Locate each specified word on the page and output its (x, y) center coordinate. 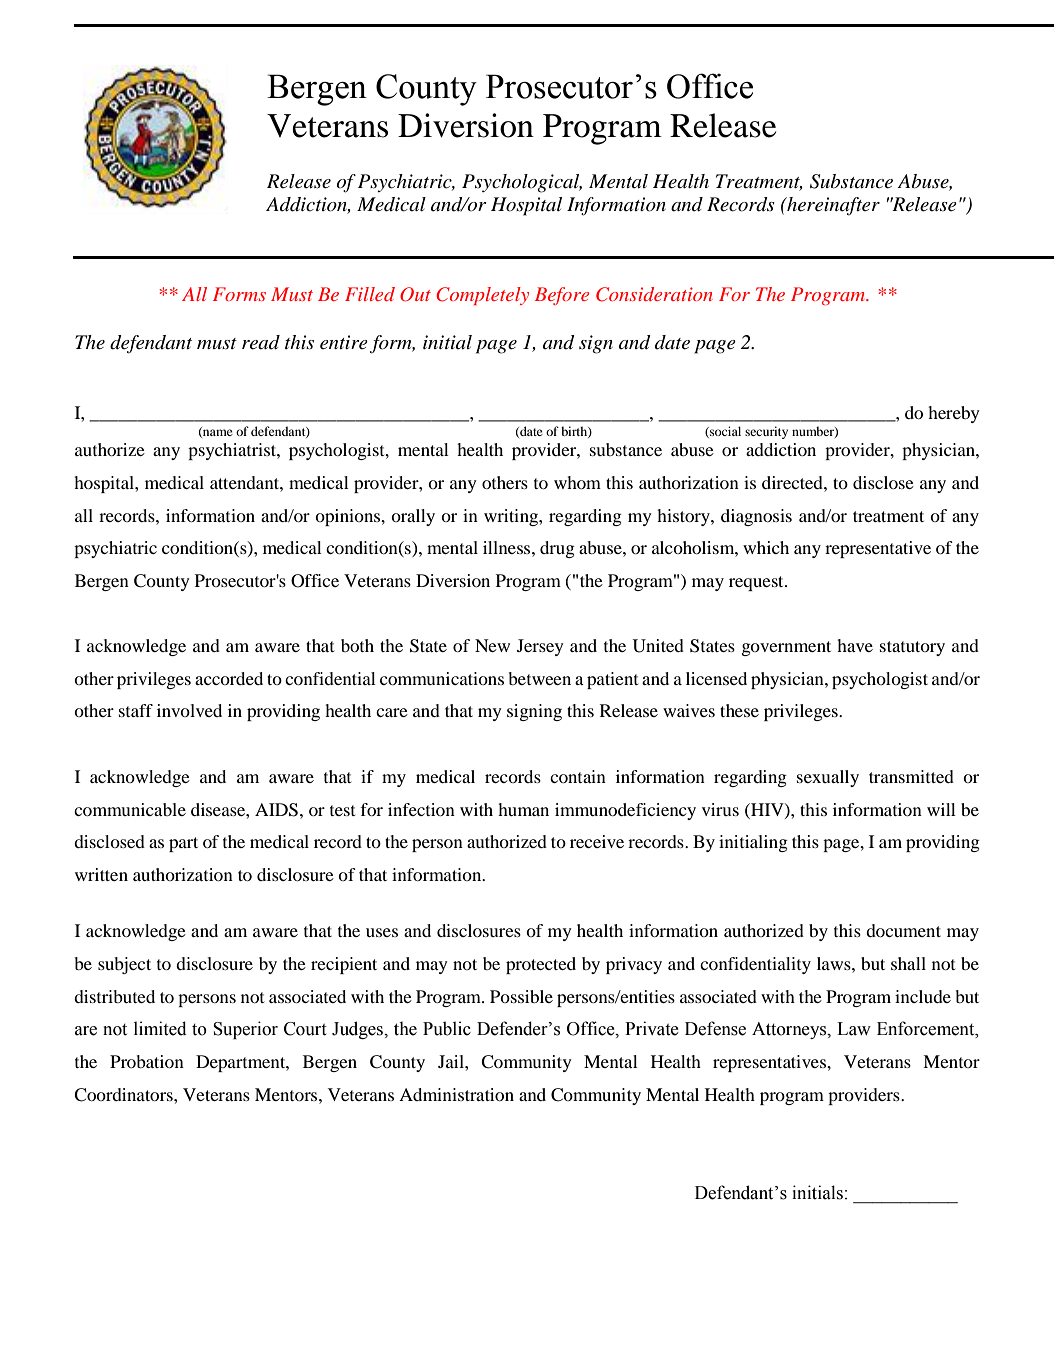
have (855, 645)
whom (577, 482)
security (766, 432)
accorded (229, 678)
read (261, 342)
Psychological (522, 183)
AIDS (276, 810)
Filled (370, 294)
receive (597, 841)
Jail (452, 1061)
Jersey (540, 647)
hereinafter (832, 206)
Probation (147, 1061)
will (941, 809)
